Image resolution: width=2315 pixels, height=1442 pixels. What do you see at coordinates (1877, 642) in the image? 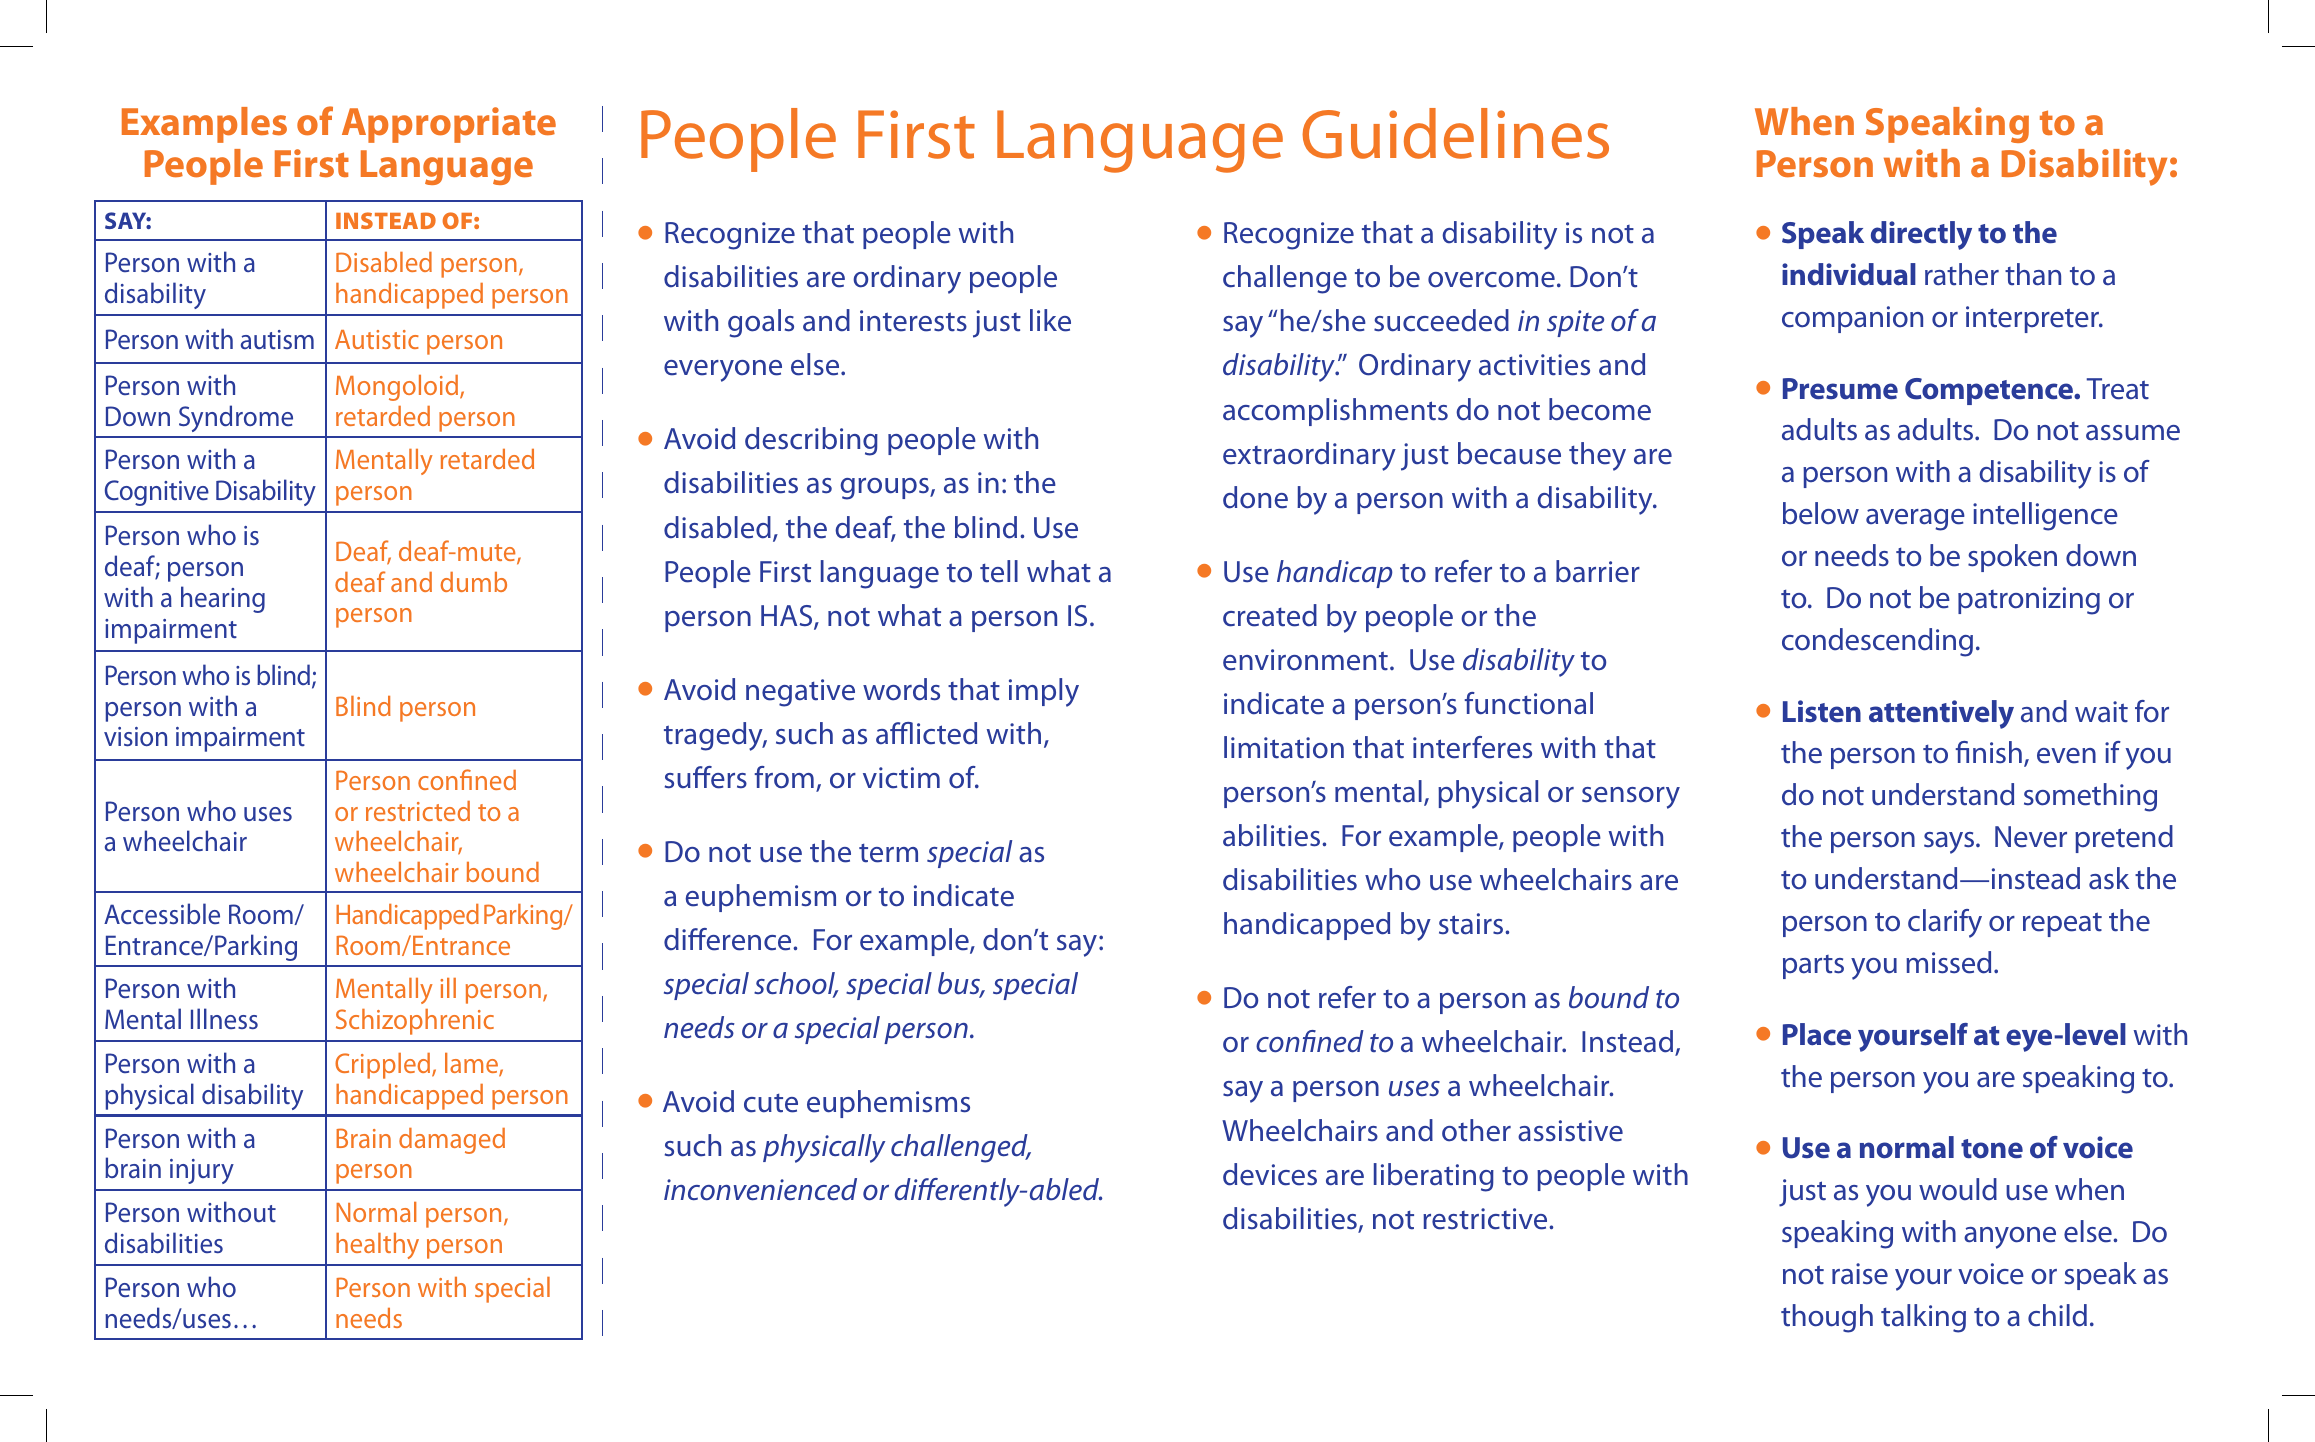
I see `condescending` at bounding box center [1877, 642].
